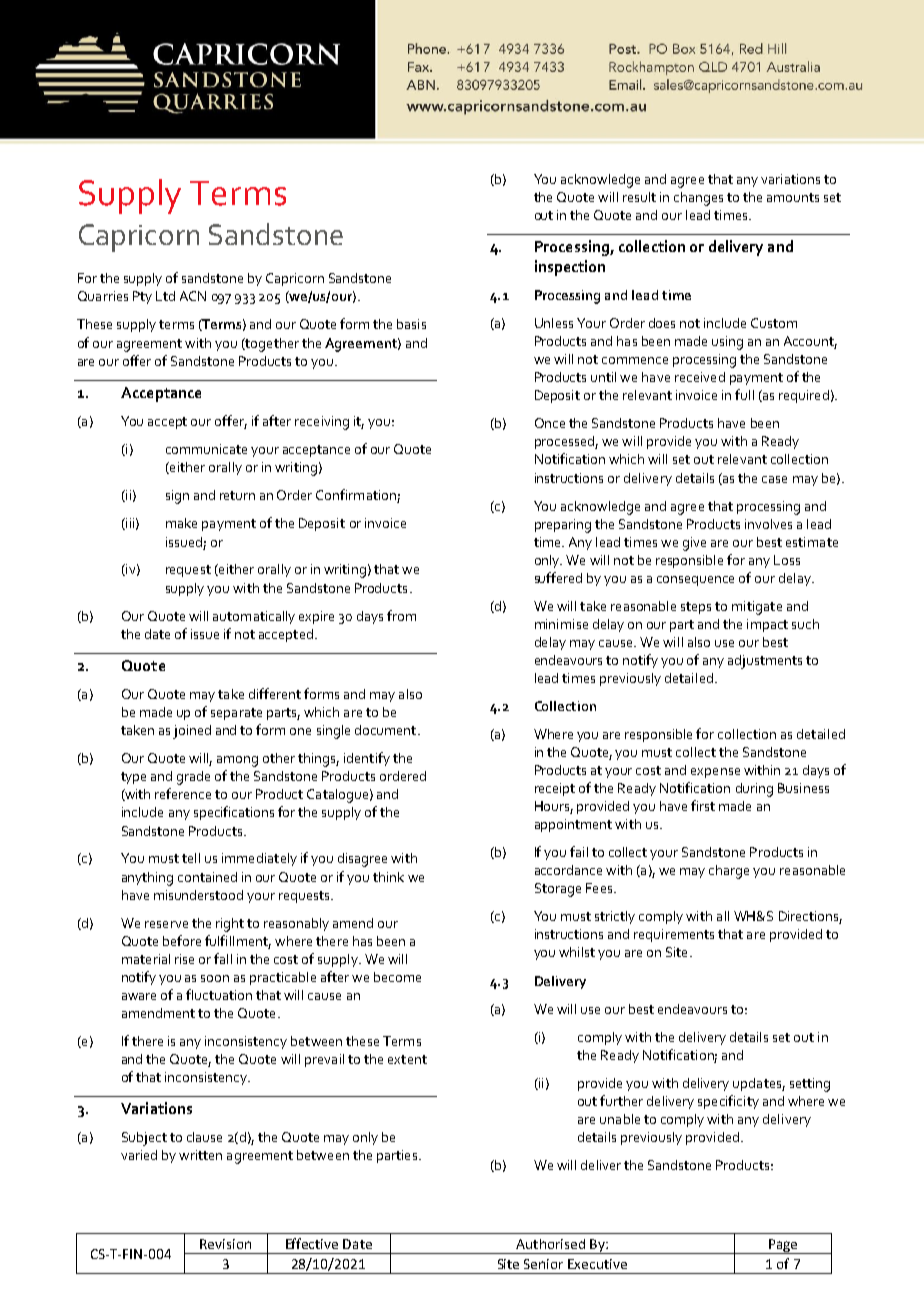 The width and height of the image is (924, 1308). Describe the element at coordinates (192, 732) in the image. I see `joined` at that location.
